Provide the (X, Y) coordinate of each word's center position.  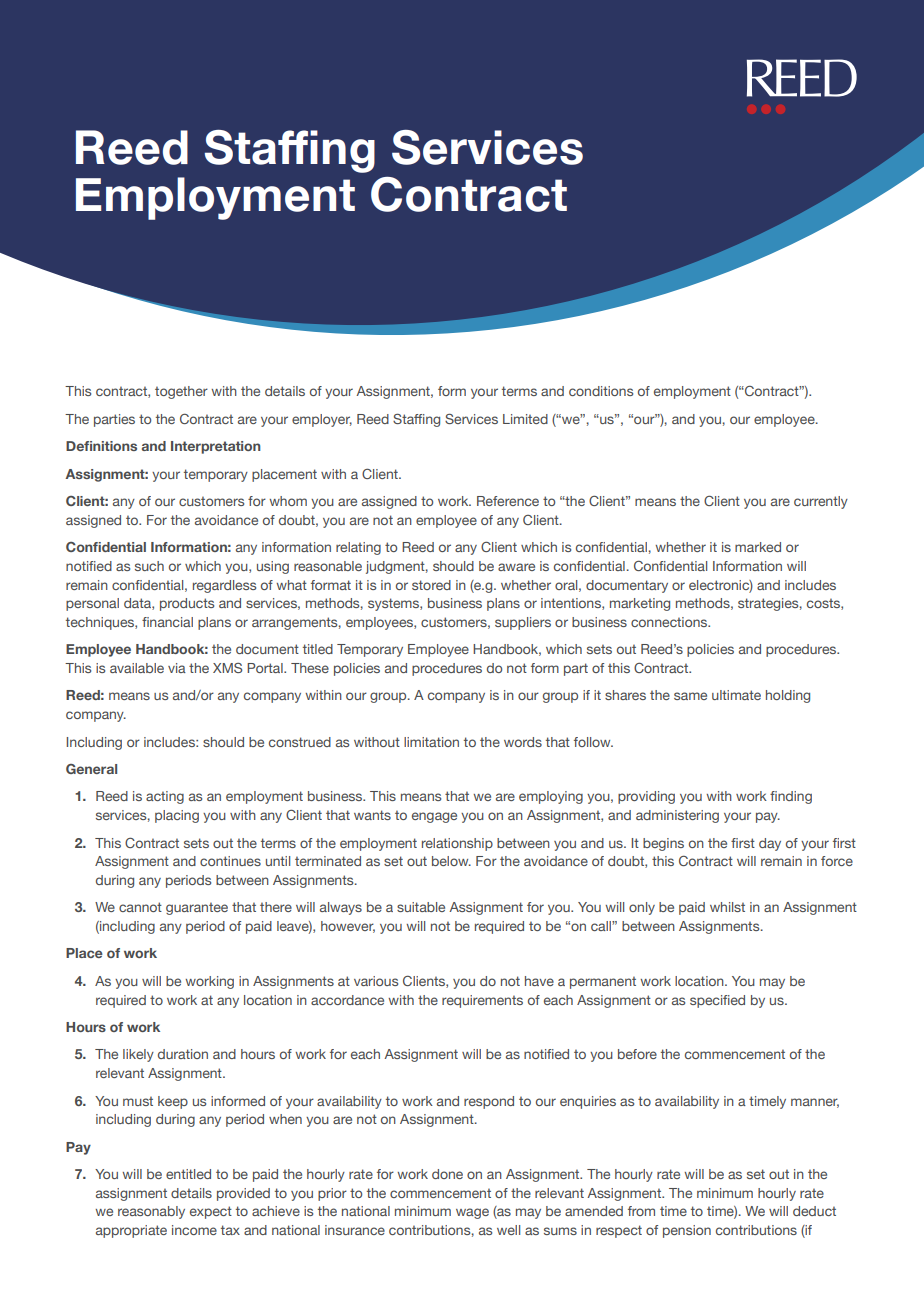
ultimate (736, 695)
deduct (814, 1211)
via (177, 668)
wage (472, 1213)
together (181, 392)
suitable (421, 907)
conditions (601, 391)
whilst (727, 907)
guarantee (197, 908)
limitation (431, 742)
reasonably (151, 1212)
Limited (525, 419)
